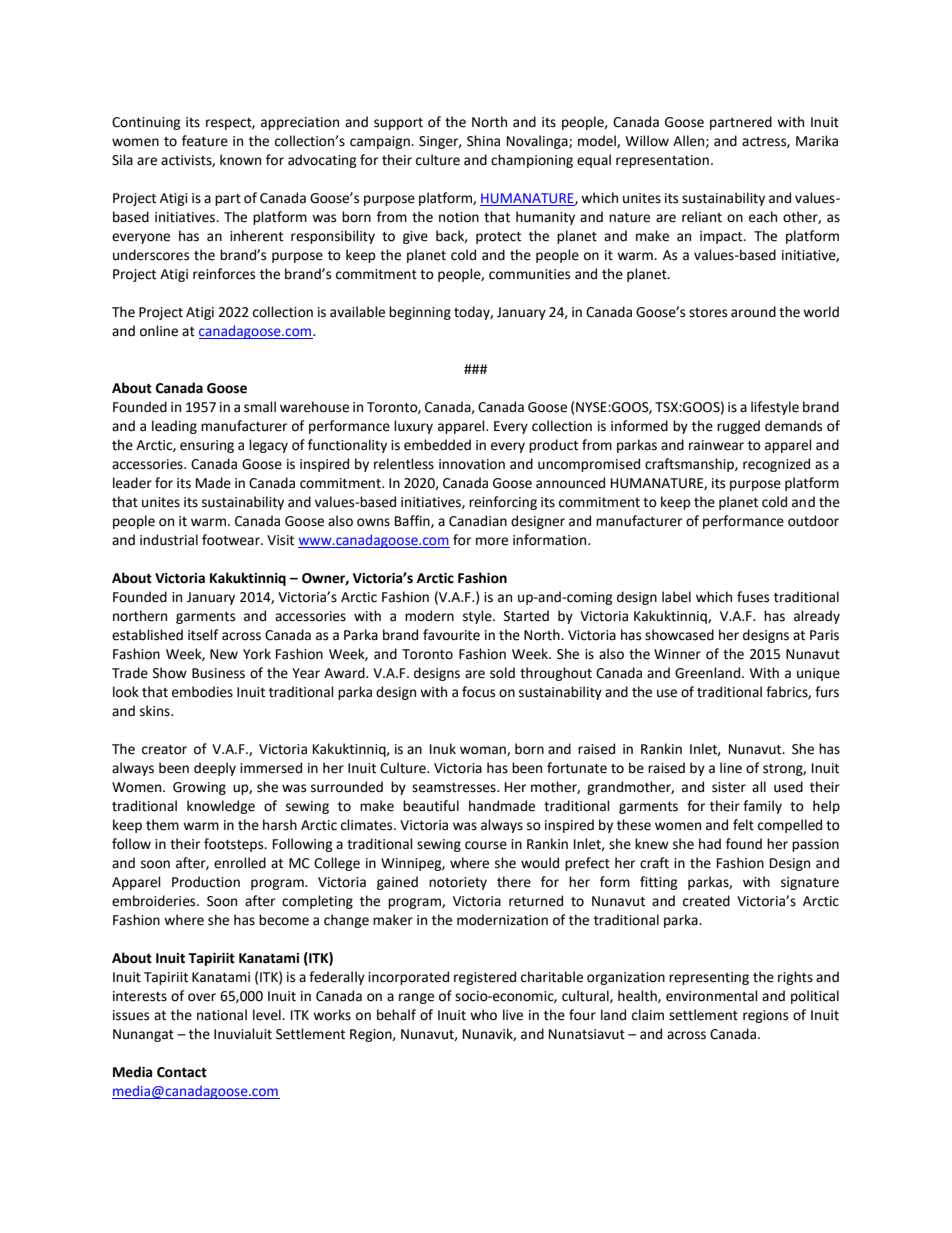  What do you see at coordinates (483, 1015) in the screenshot?
I see `who` at bounding box center [483, 1015].
